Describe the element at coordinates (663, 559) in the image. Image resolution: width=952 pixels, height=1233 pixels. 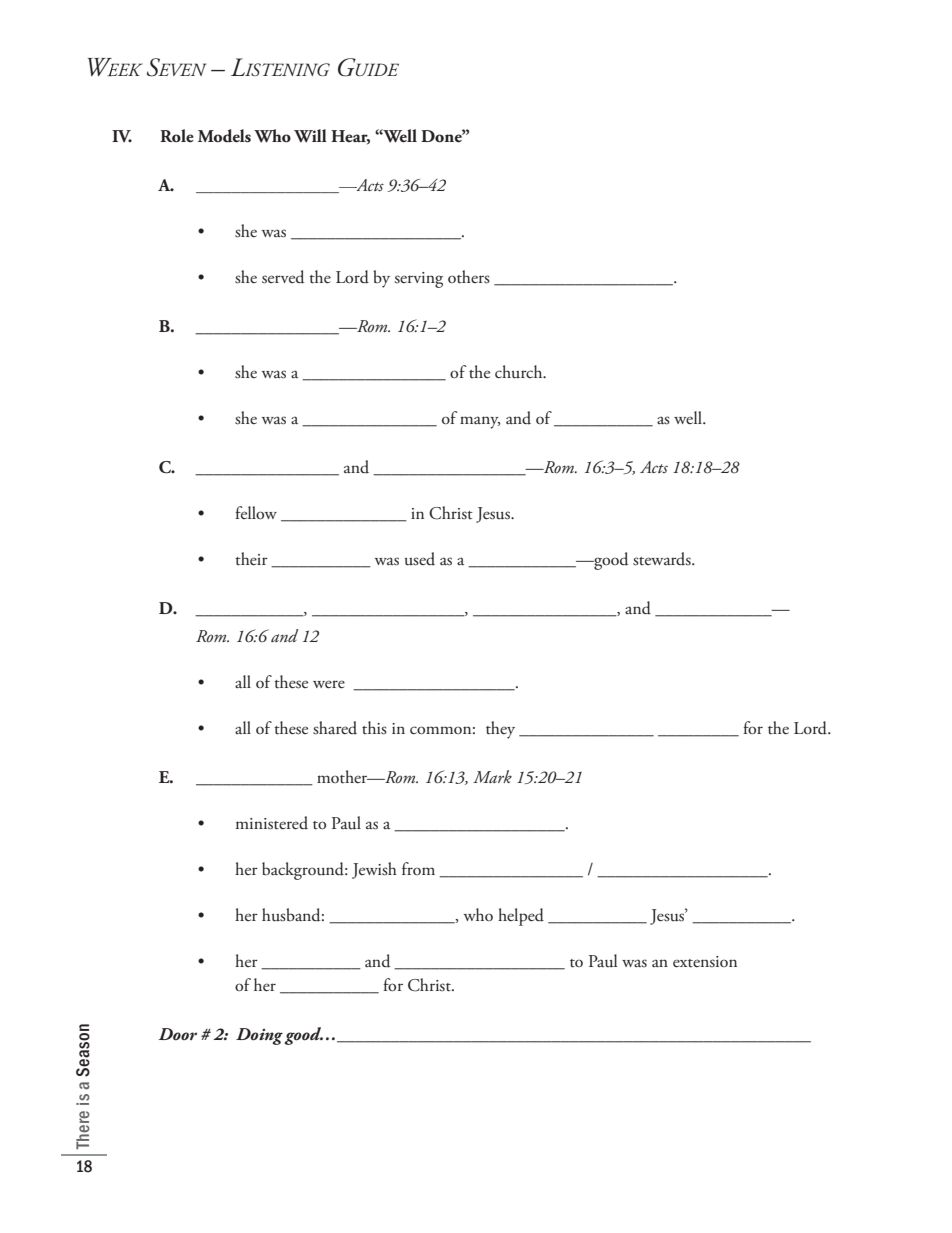
I see `stewards` at that location.
